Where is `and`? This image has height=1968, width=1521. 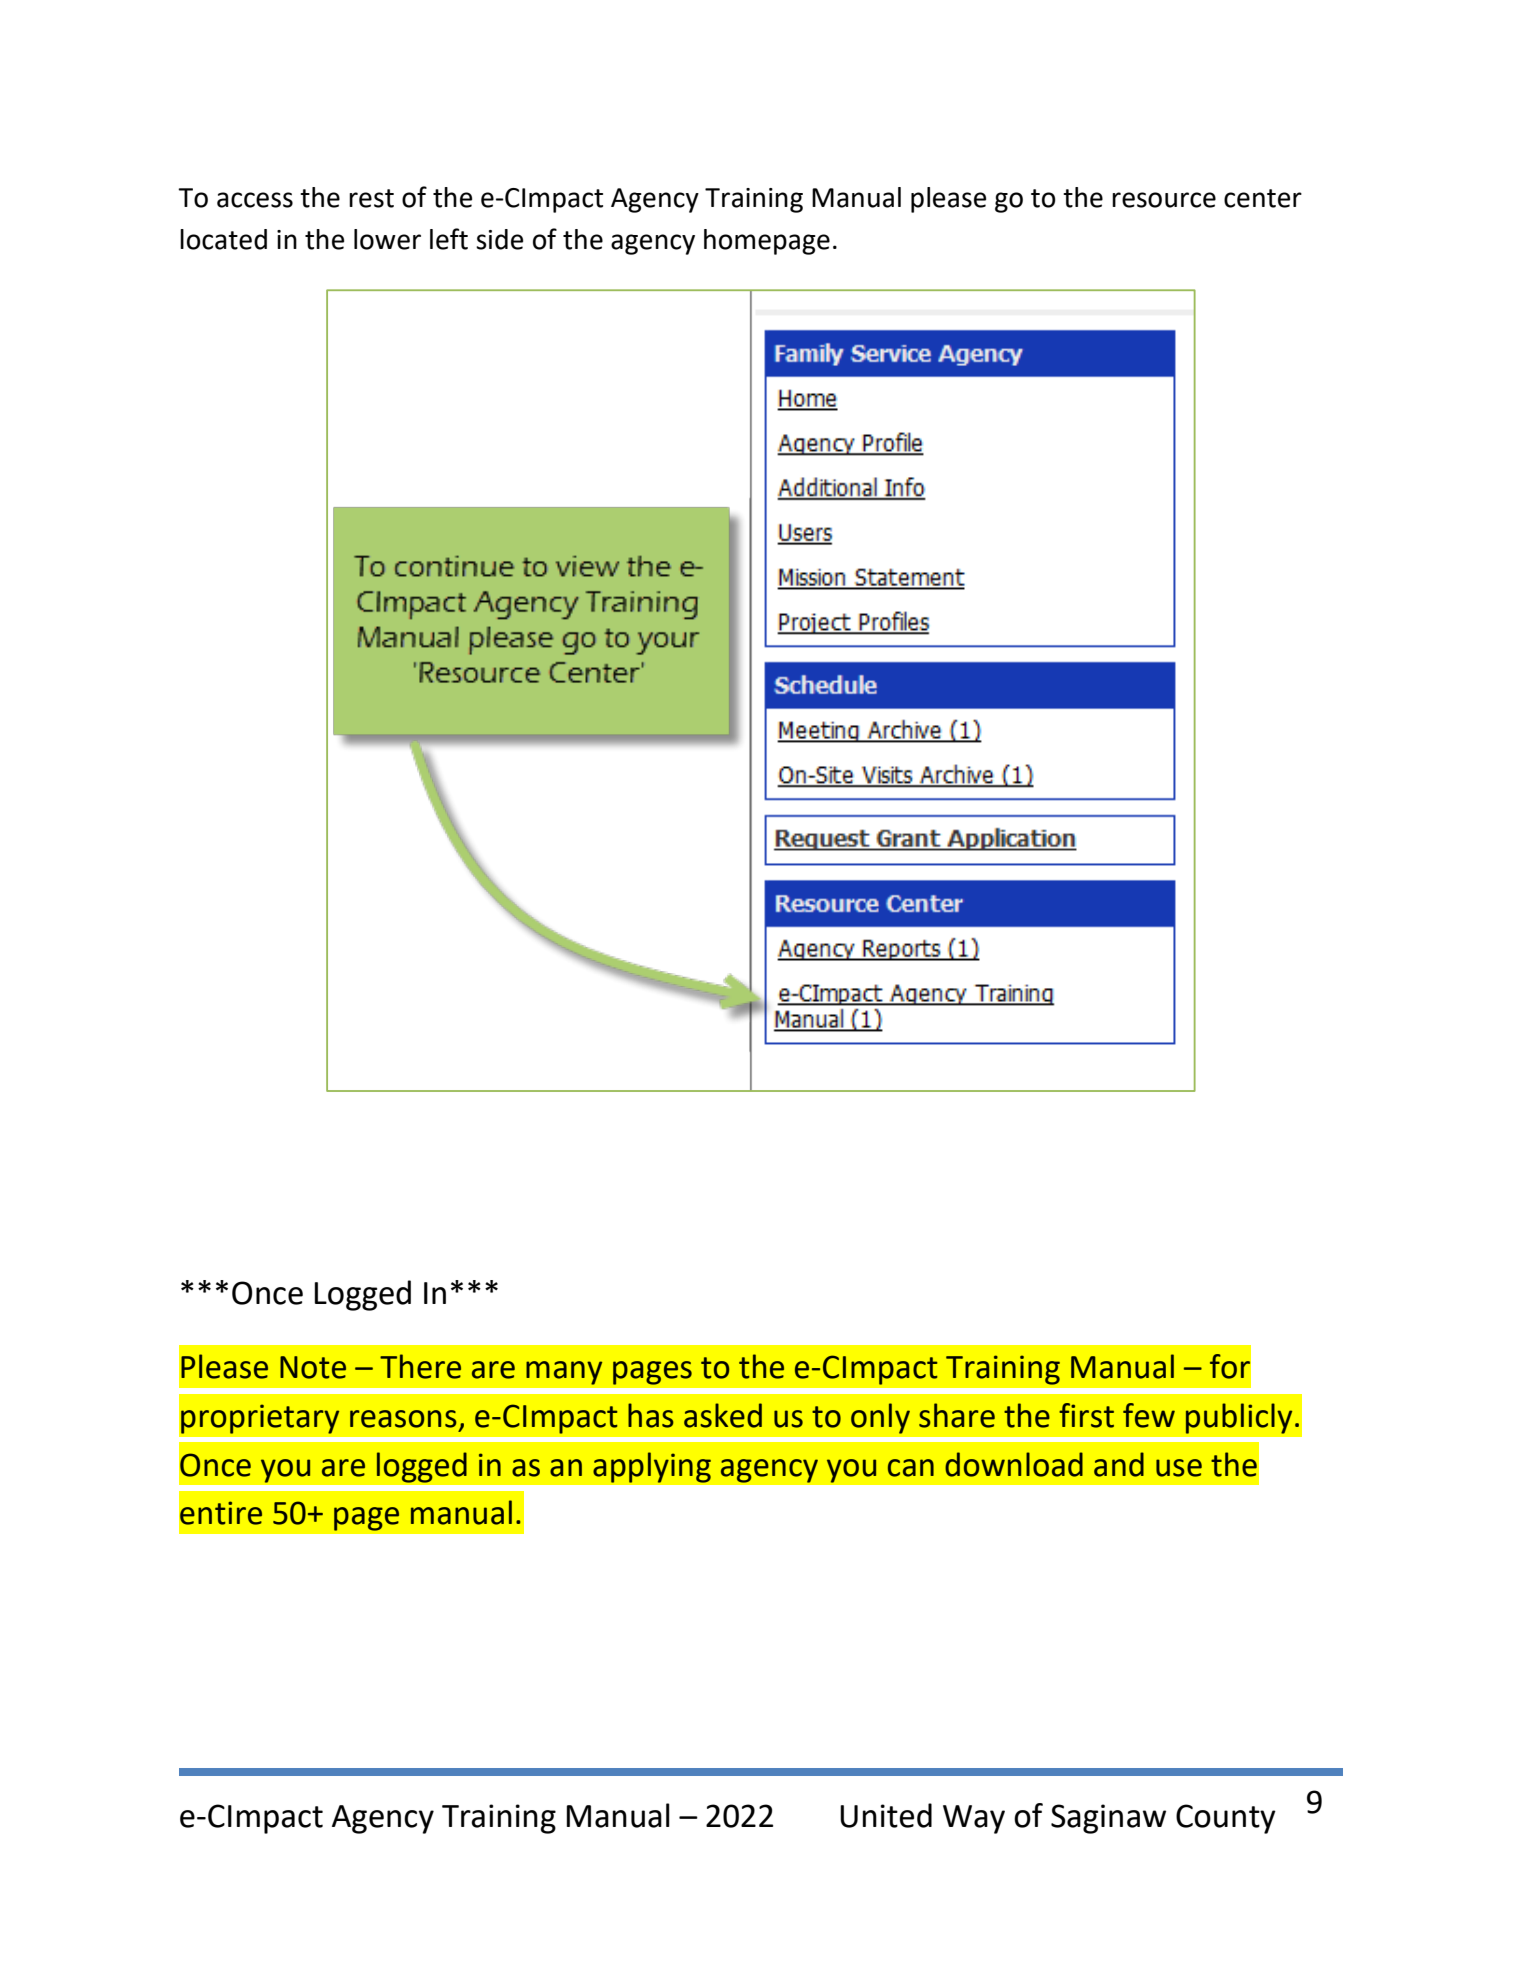
and is located at coordinates (1119, 1464).
